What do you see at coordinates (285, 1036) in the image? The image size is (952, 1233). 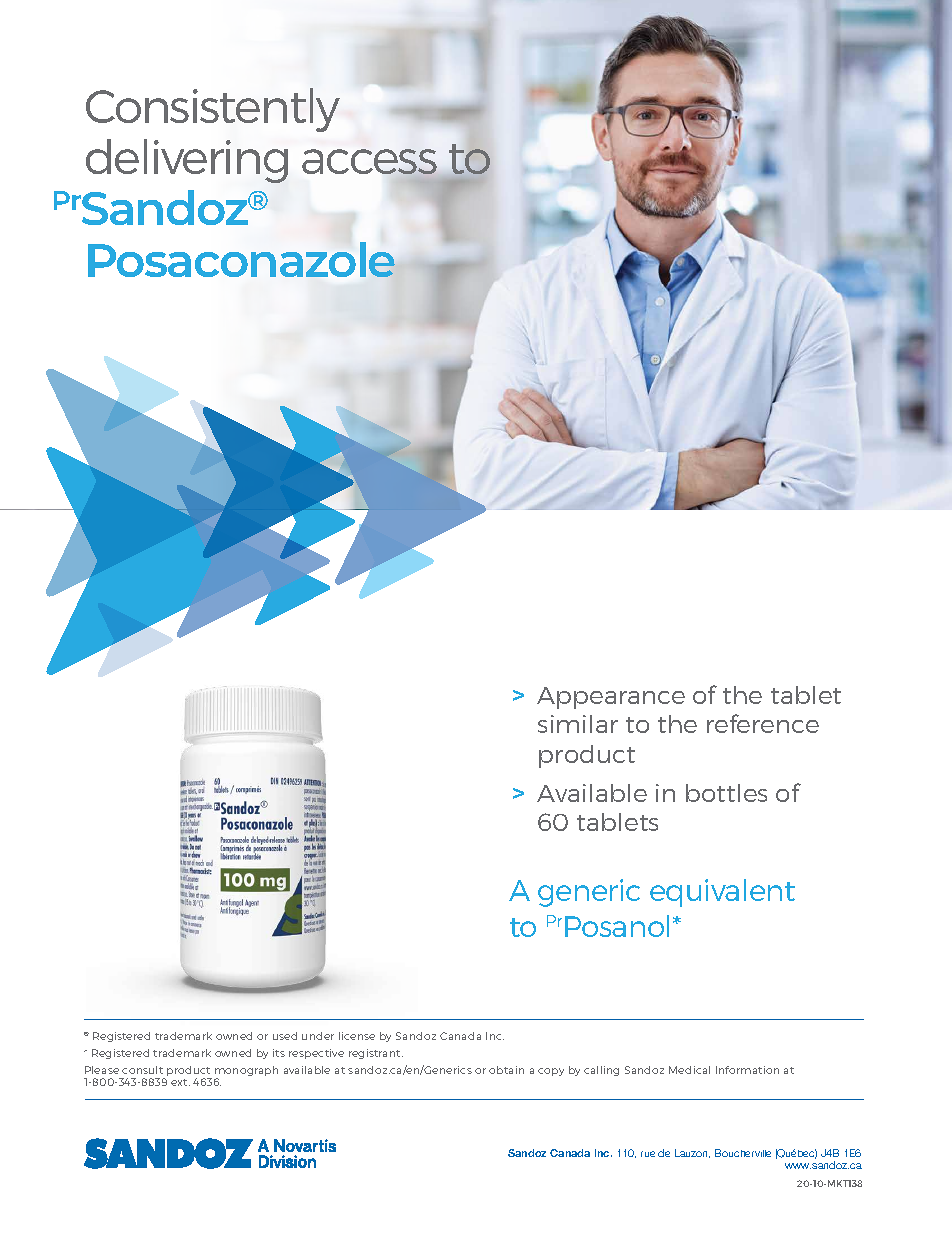 I see `used` at bounding box center [285, 1036].
